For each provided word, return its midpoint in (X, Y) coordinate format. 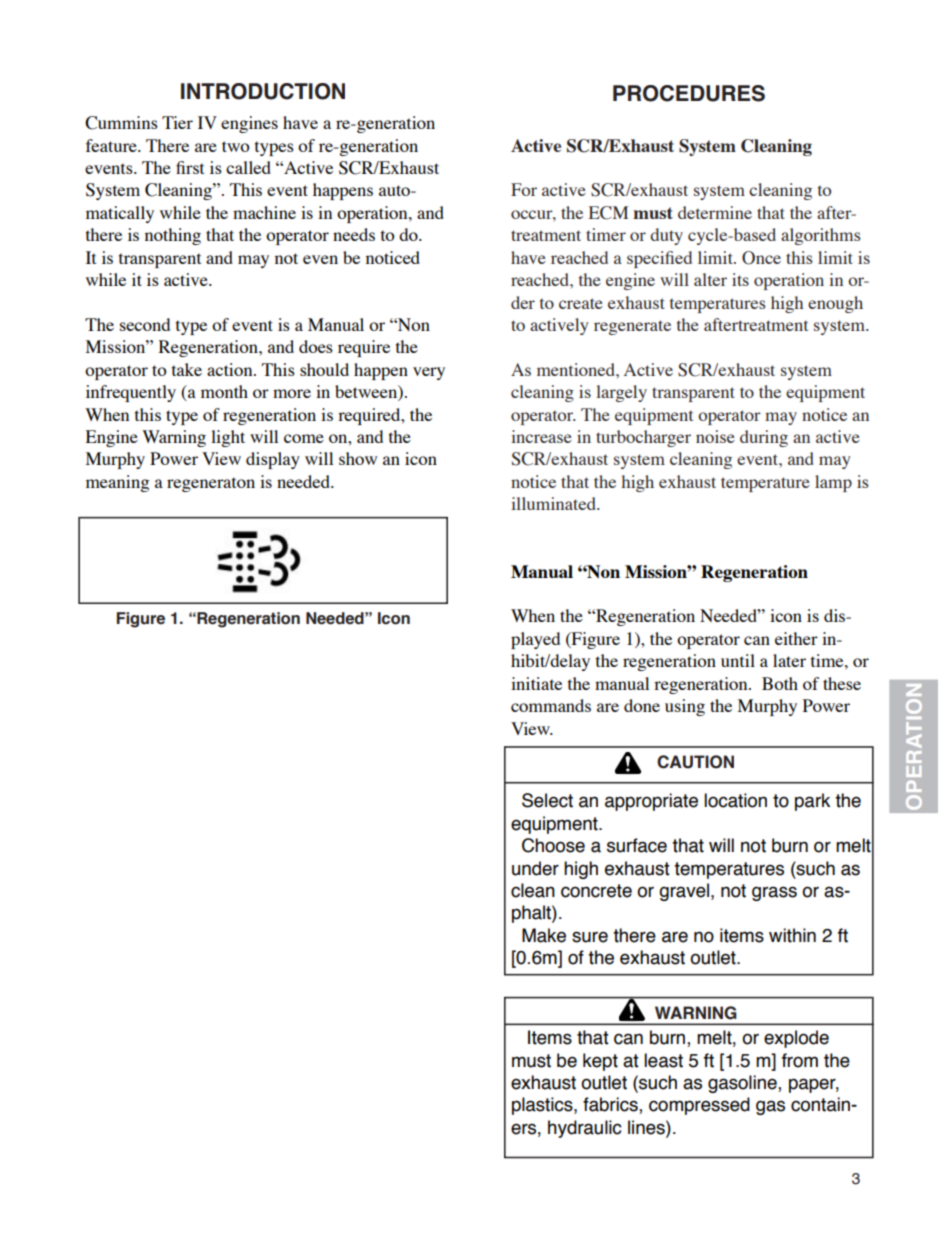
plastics (543, 1106)
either (796, 638)
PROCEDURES (689, 93)
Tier (177, 122)
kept (600, 1062)
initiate (536, 683)
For (524, 189)
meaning (117, 483)
